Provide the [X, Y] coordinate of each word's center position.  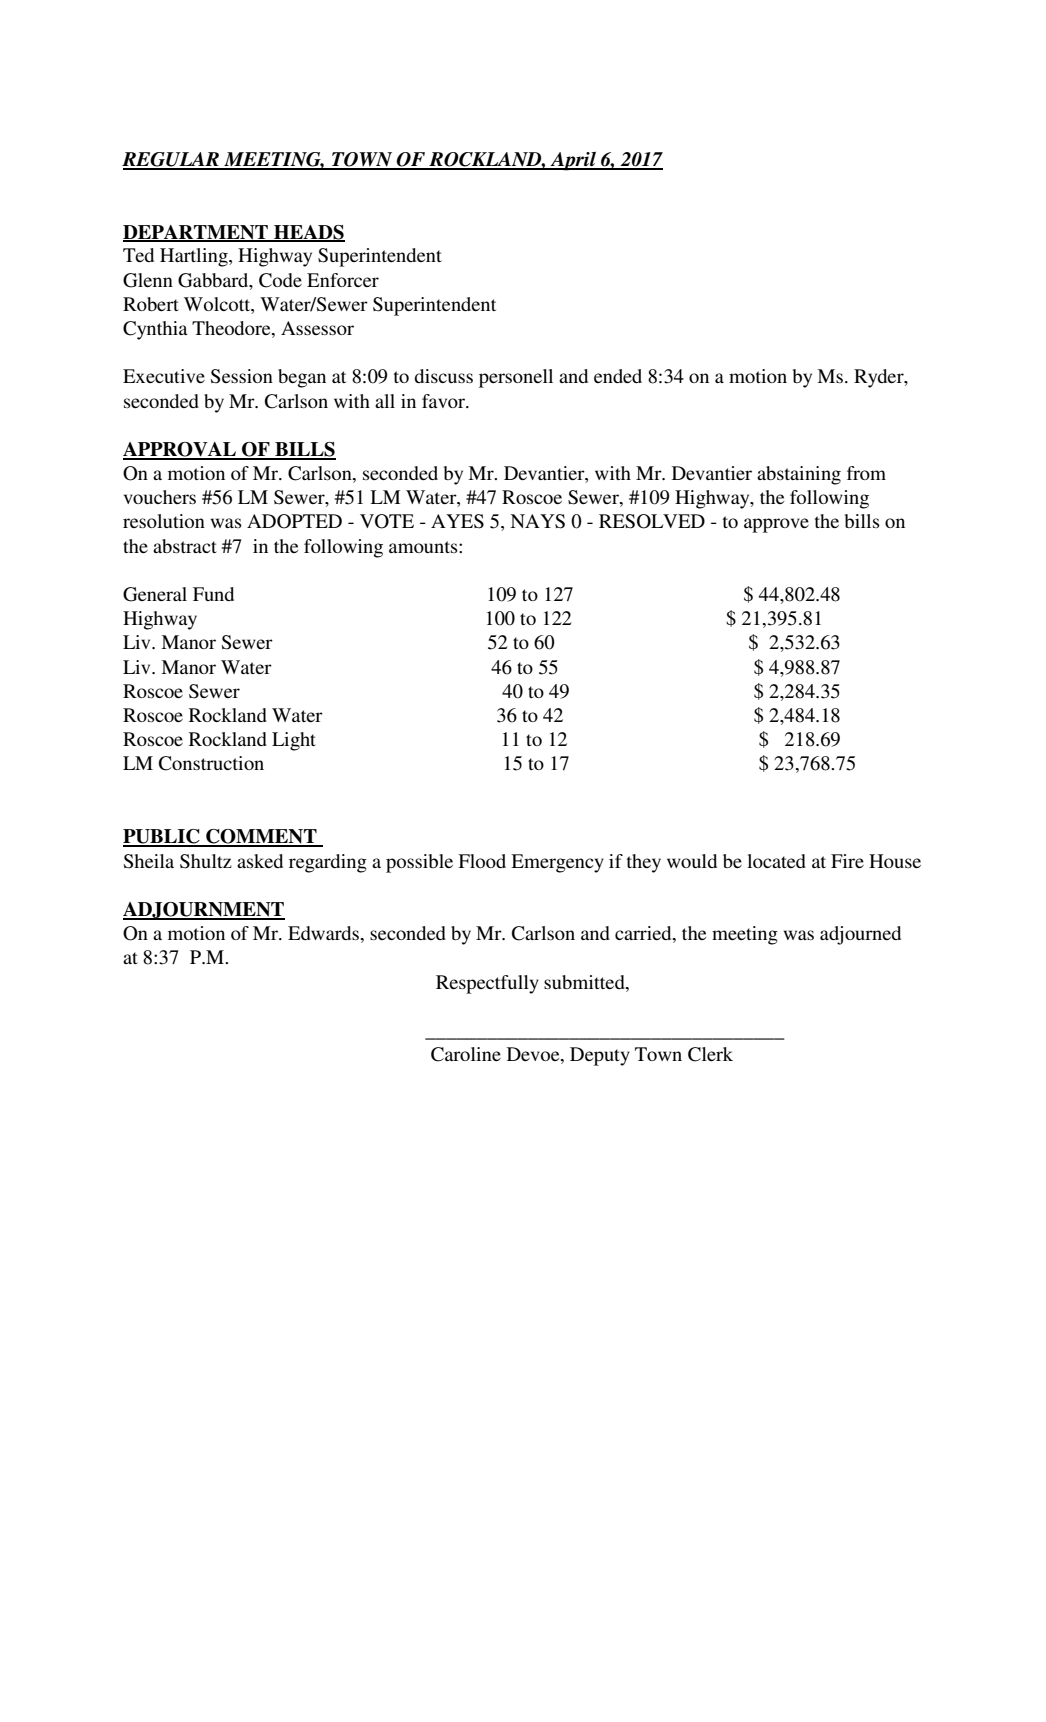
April [573, 161]
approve [776, 525]
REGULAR [172, 160]
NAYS [537, 521]
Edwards [323, 933]
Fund [213, 594]
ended [618, 376]
